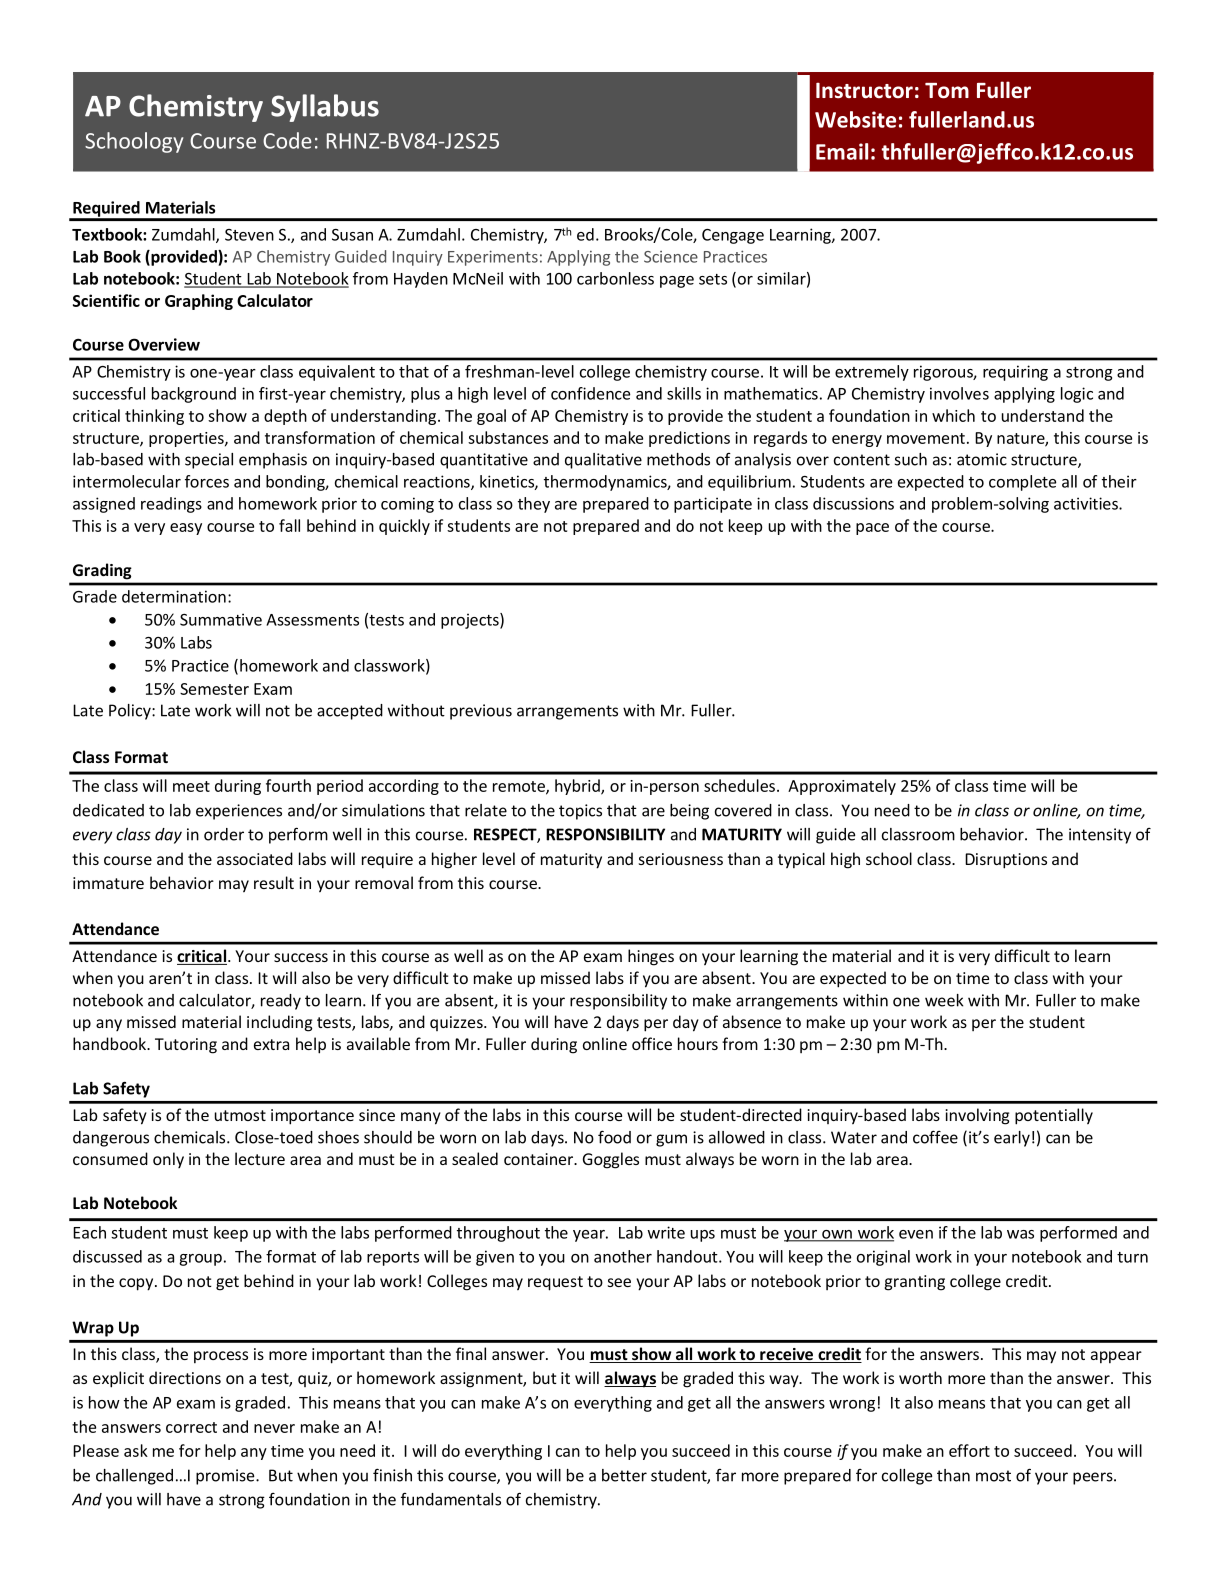 The image size is (1226, 1586). What do you see at coordinates (578, 787) in the screenshot?
I see `hybrid` at bounding box center [578, 787].
